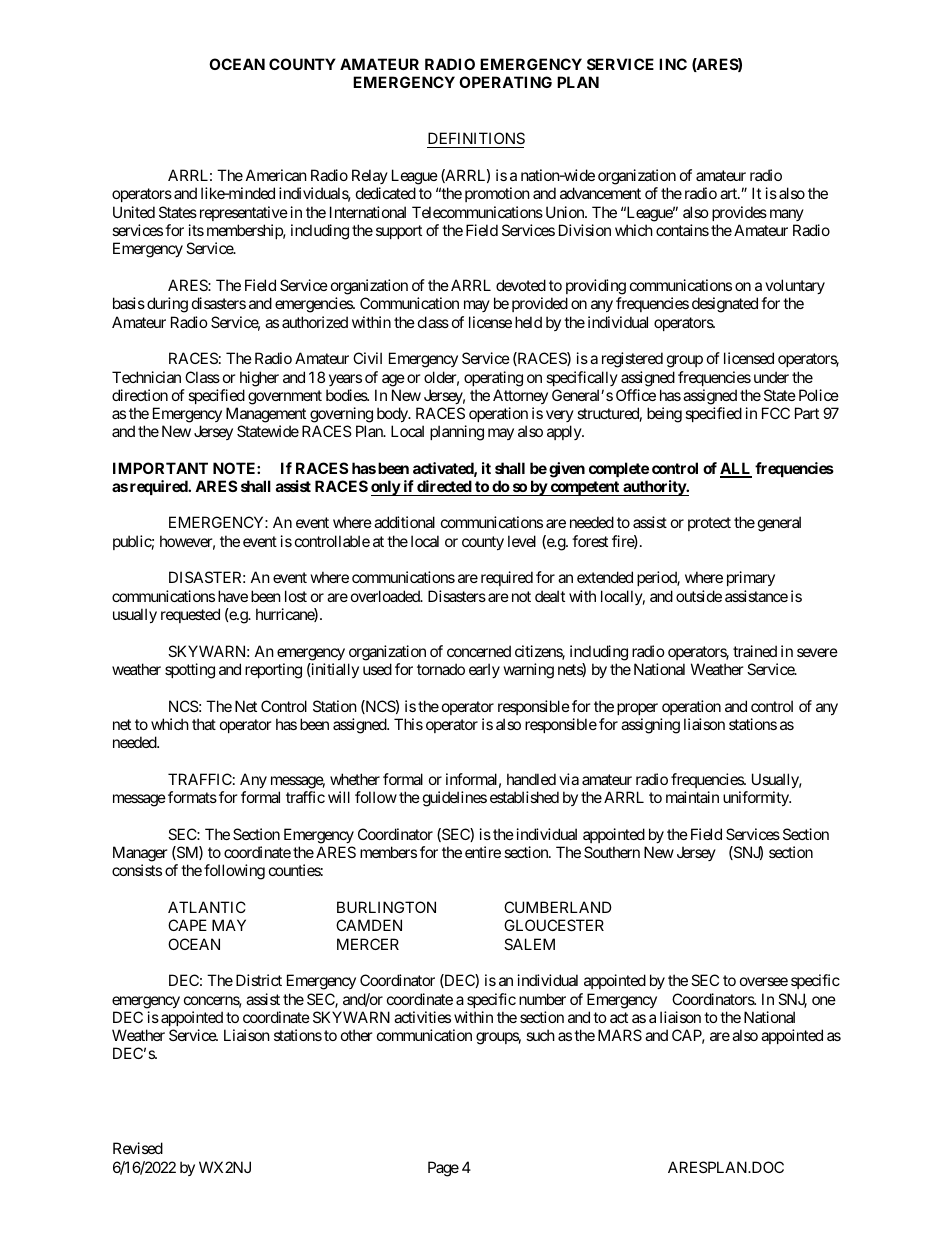 The width and height of the document is (952, 1233). I want to click on under, so click(771, 377).
